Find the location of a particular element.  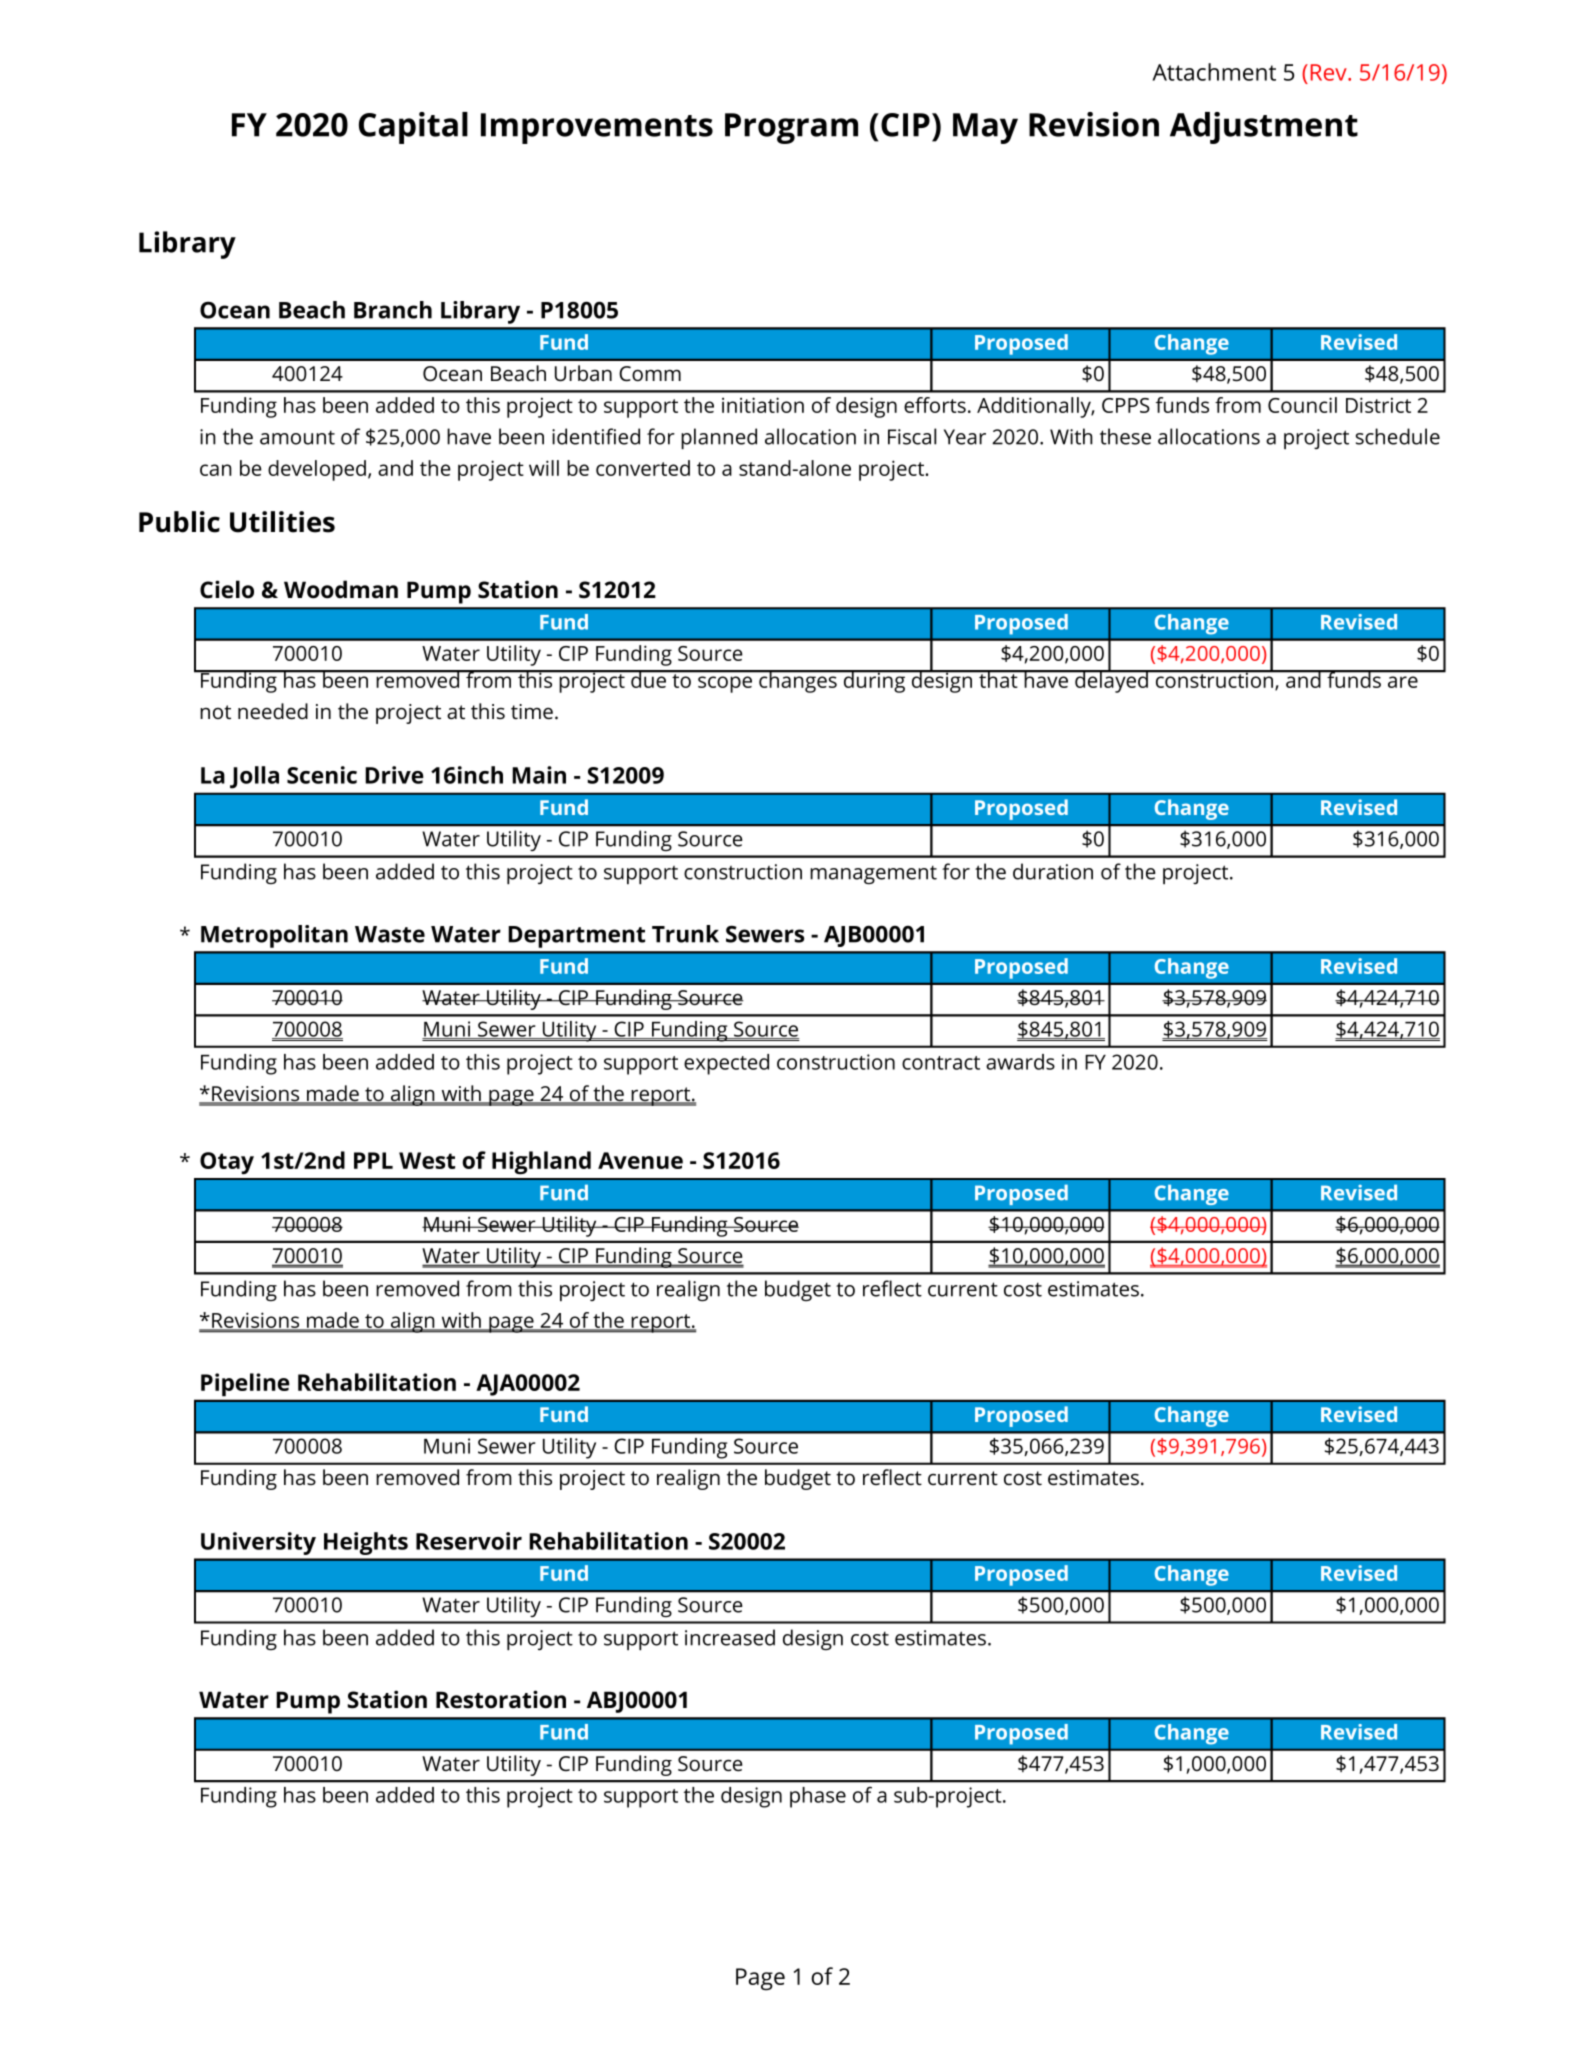

Utilities is located at coordinates (282, 522).
